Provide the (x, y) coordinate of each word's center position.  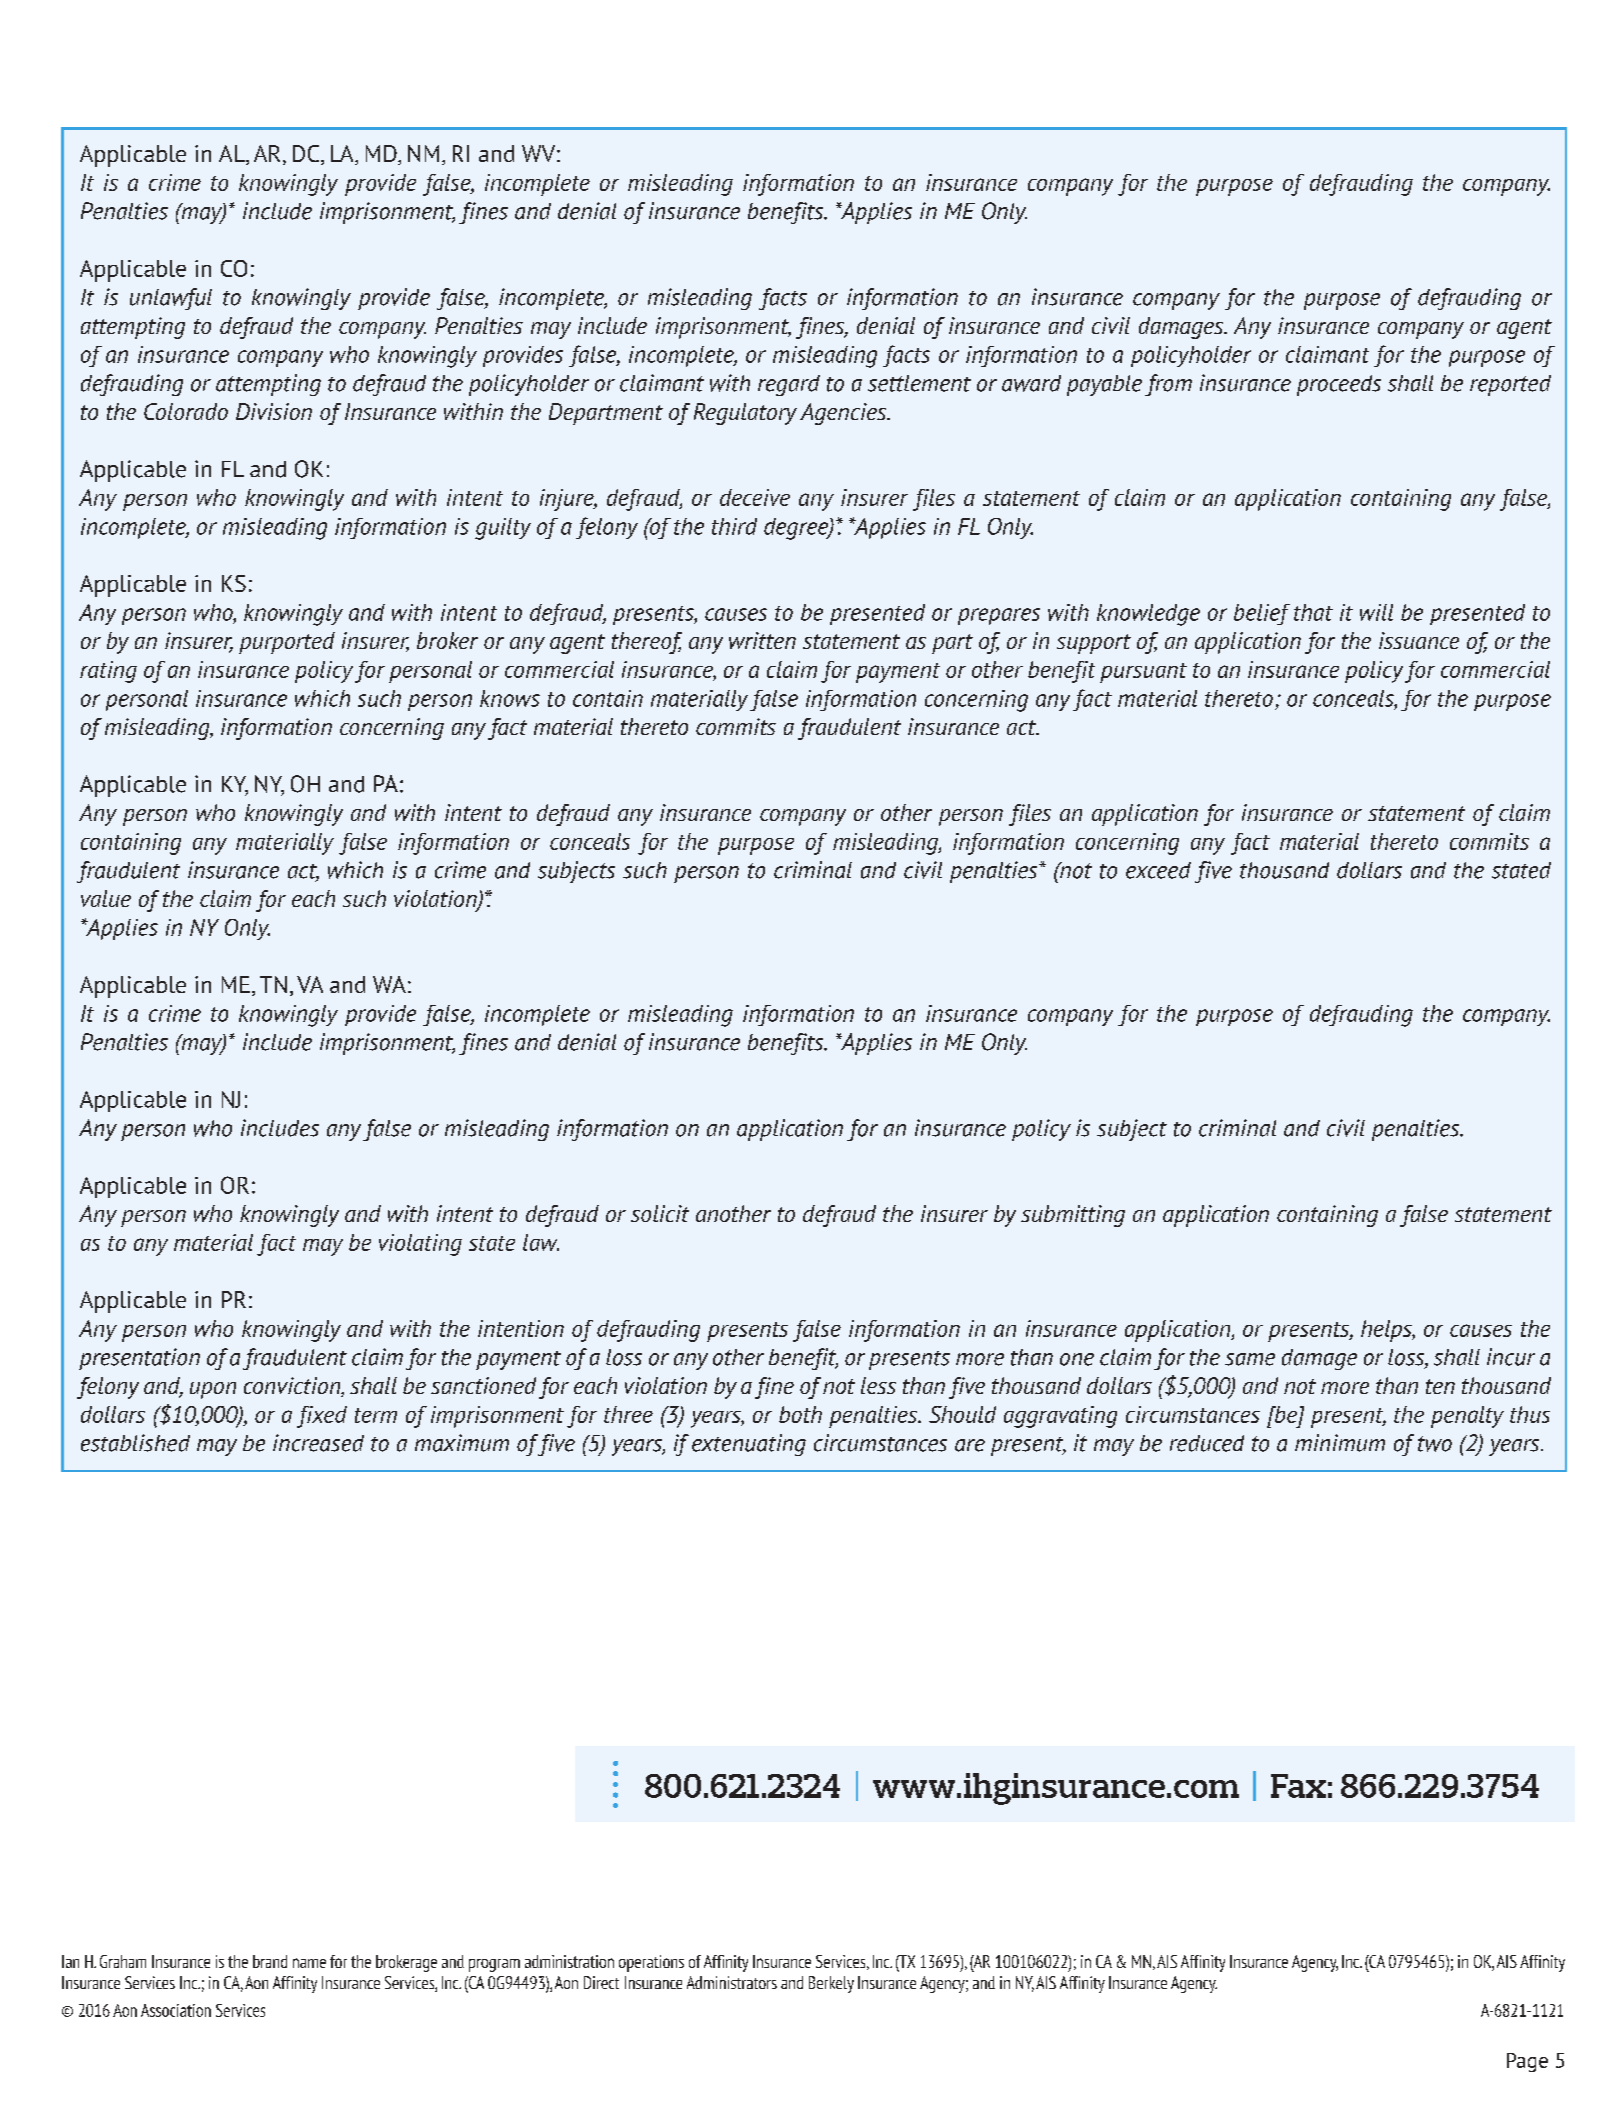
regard (789, 385)
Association (176, 2010)
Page (1527, 2062)
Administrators (732, 1982)
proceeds (1339, 385)
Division (274, 411)
